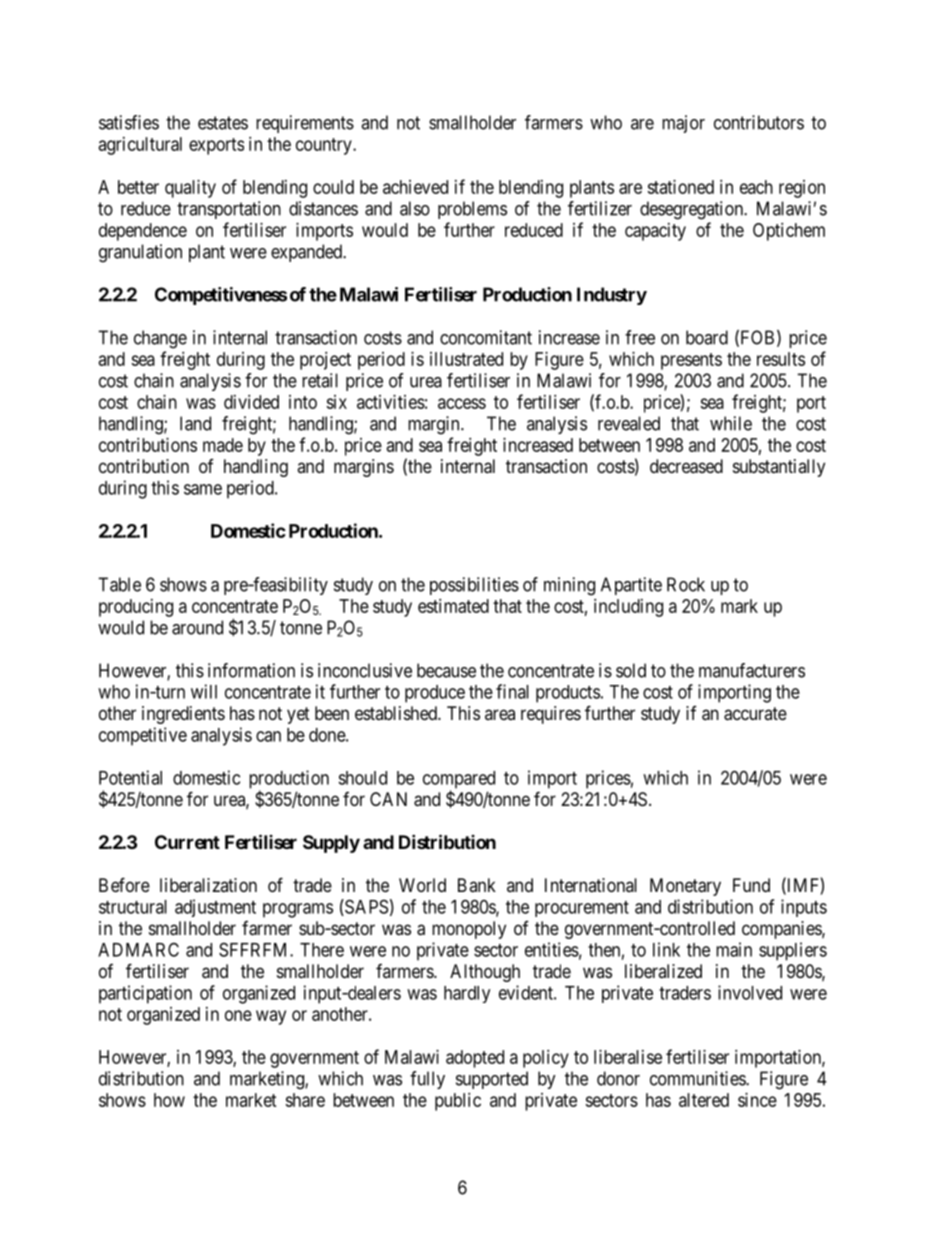  What do you see at coordinates (197, 627) in the document?
I see `around` at bounding box center [197, 627].
